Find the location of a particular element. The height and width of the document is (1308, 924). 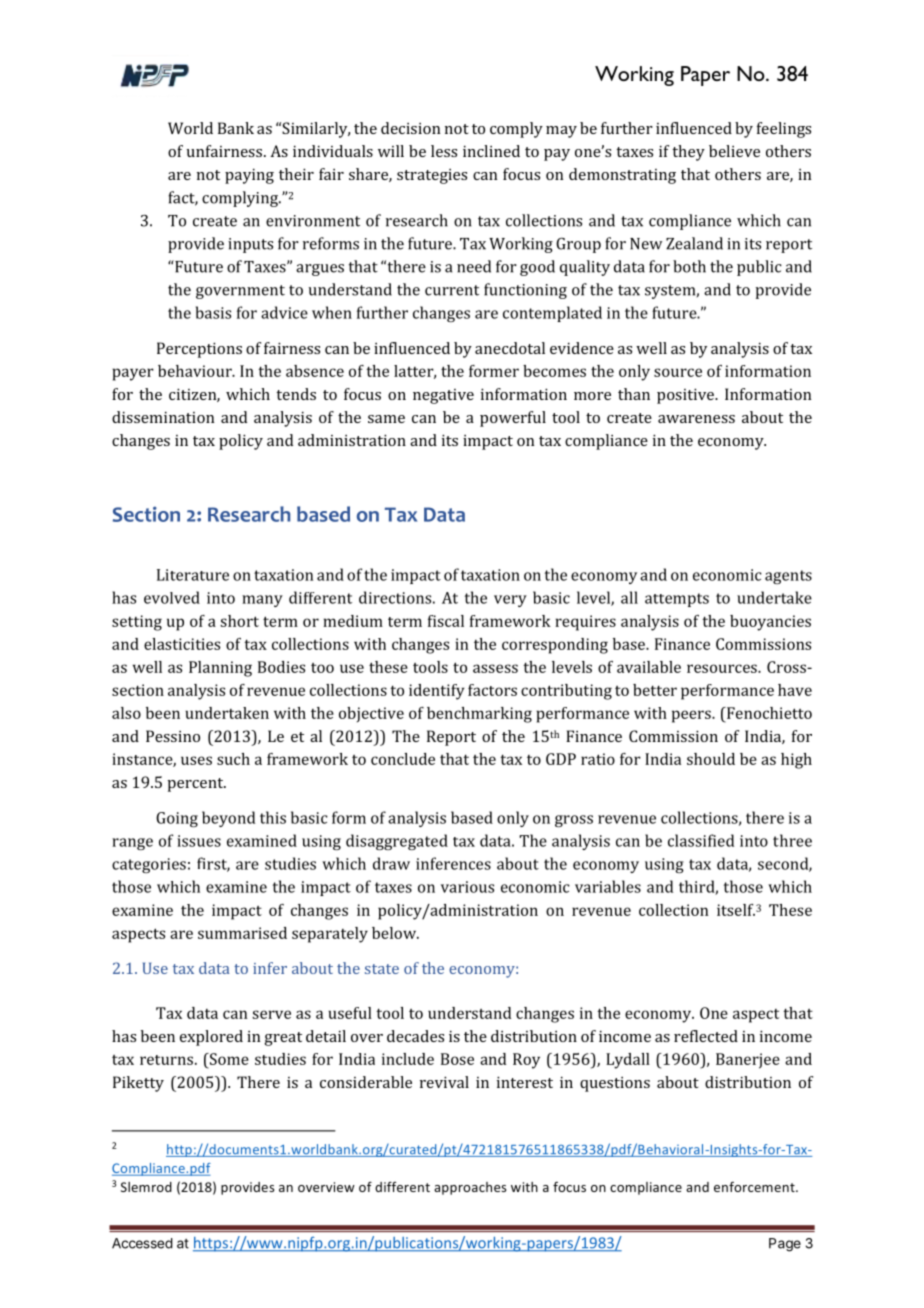

less is located at coordinates (444, 151).
